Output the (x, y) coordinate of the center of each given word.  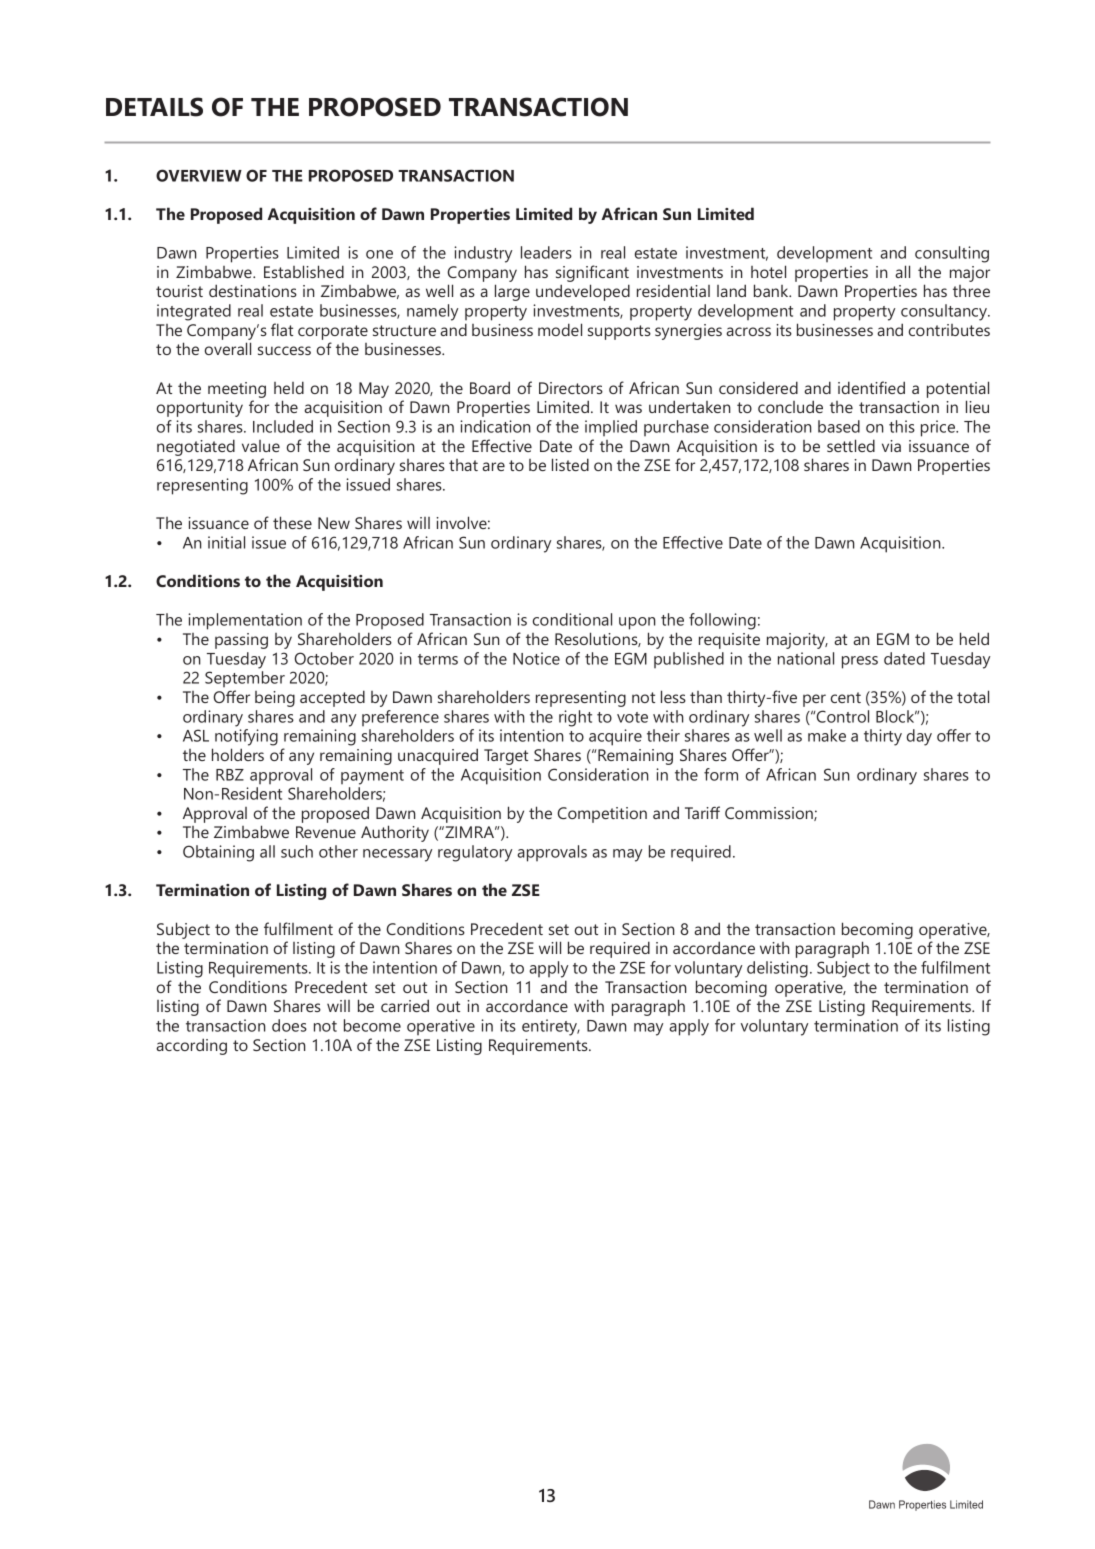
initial (226, 542)
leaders (546, 252)
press (860, 662)
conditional (572, 619)
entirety (551, 1027)
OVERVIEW (199, 175)
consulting (952, 254)
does (289, 1025)
